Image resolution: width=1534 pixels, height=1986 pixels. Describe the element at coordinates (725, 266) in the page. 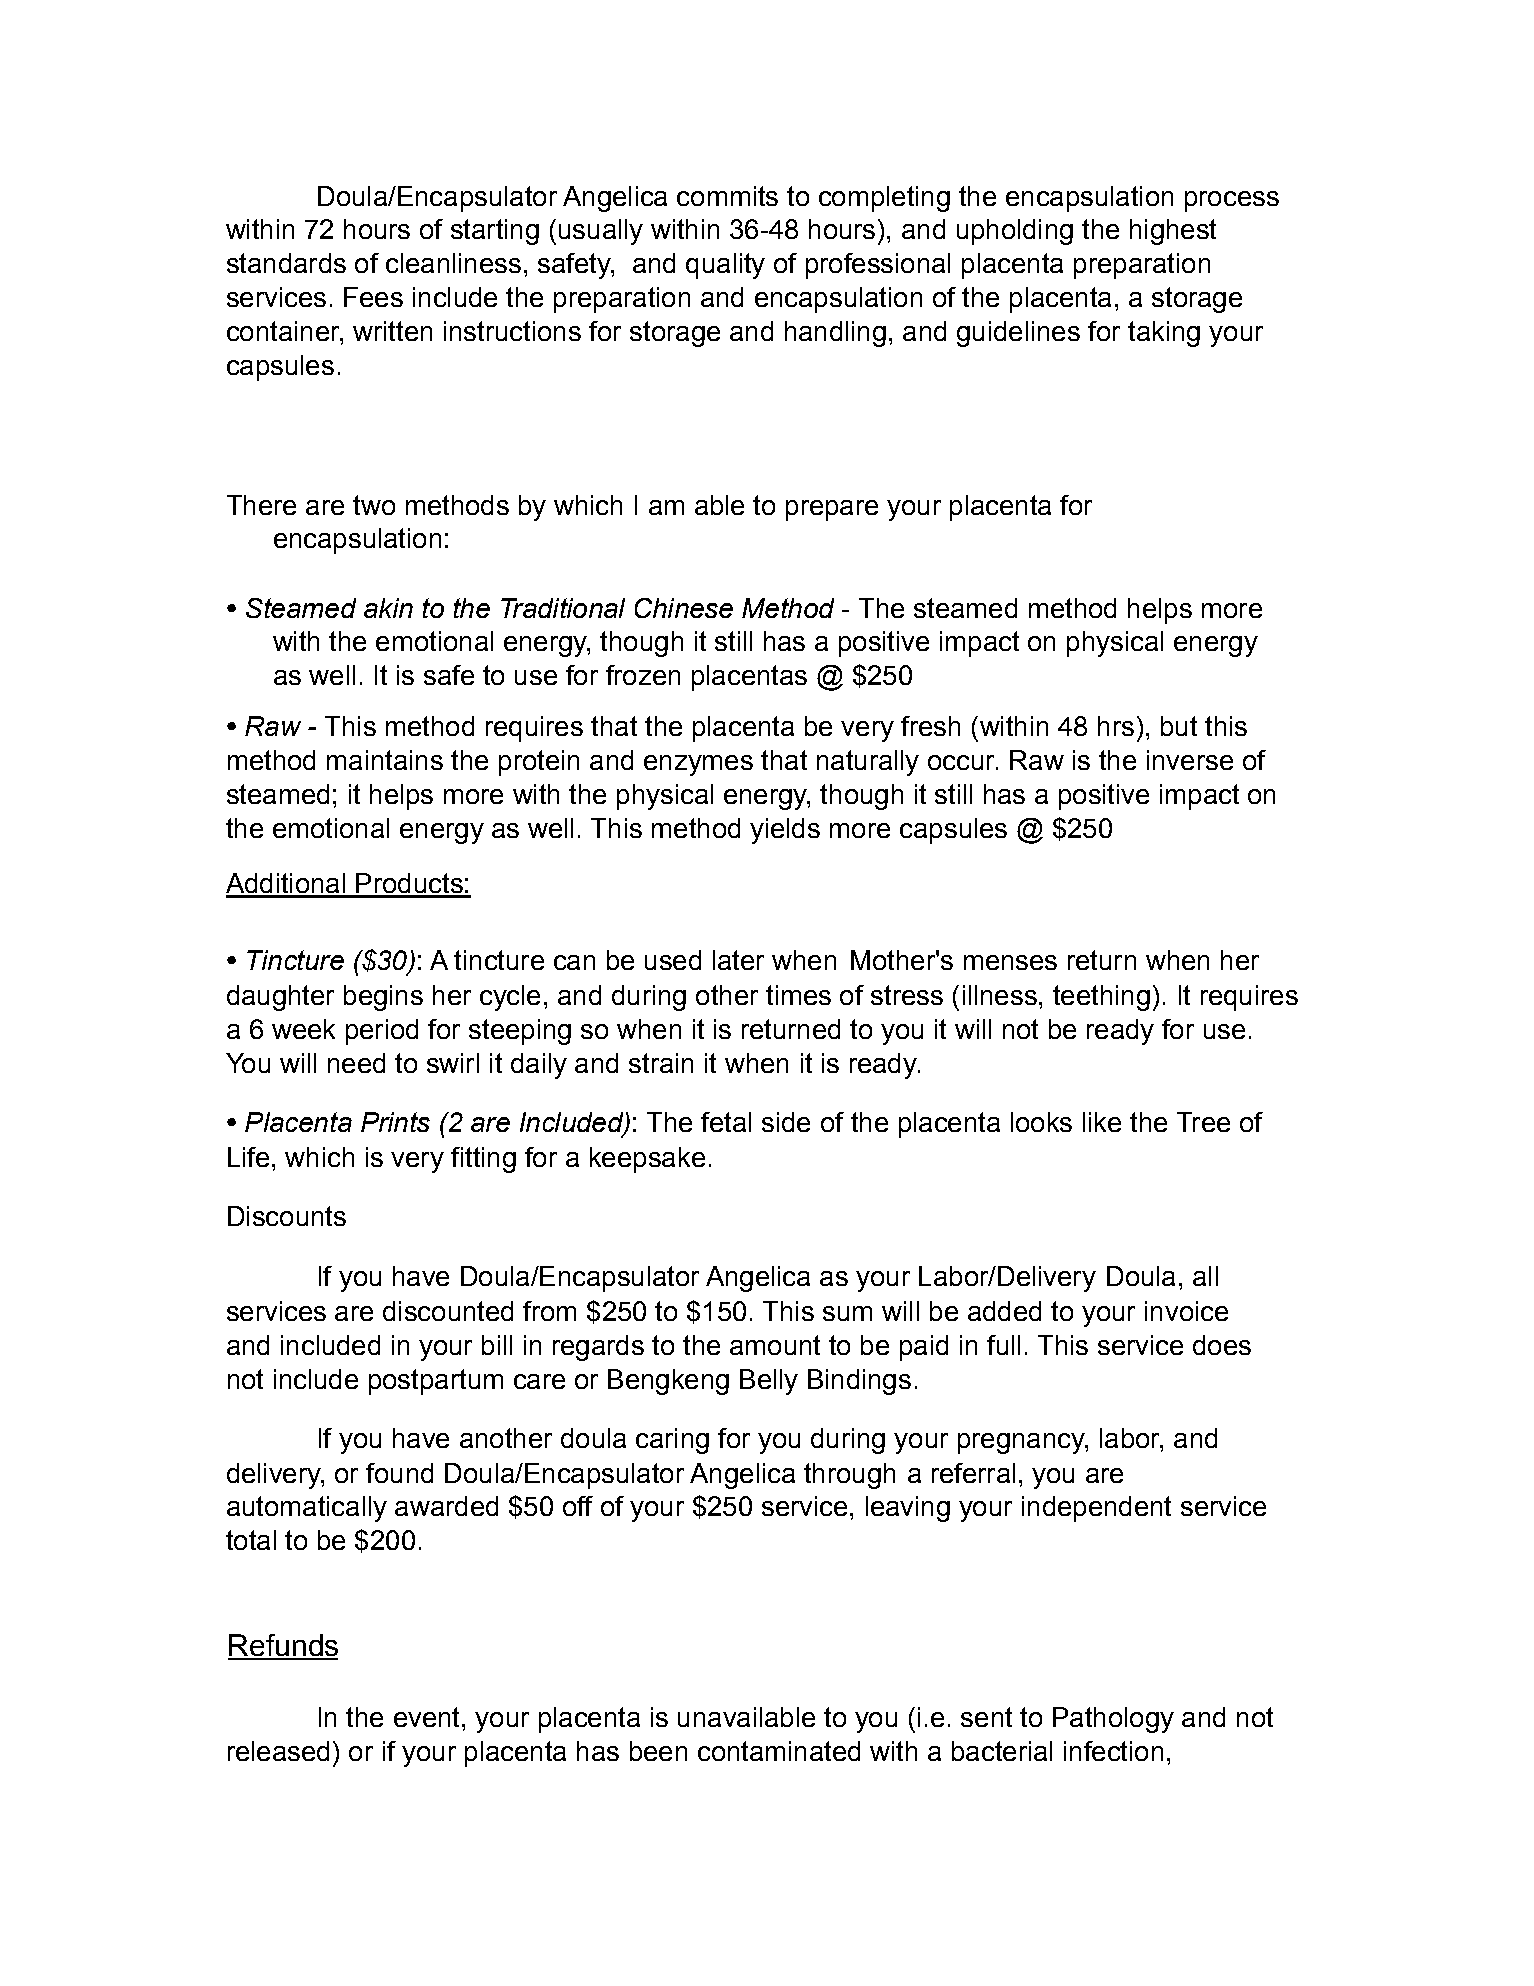

I see `quality` at that location.
